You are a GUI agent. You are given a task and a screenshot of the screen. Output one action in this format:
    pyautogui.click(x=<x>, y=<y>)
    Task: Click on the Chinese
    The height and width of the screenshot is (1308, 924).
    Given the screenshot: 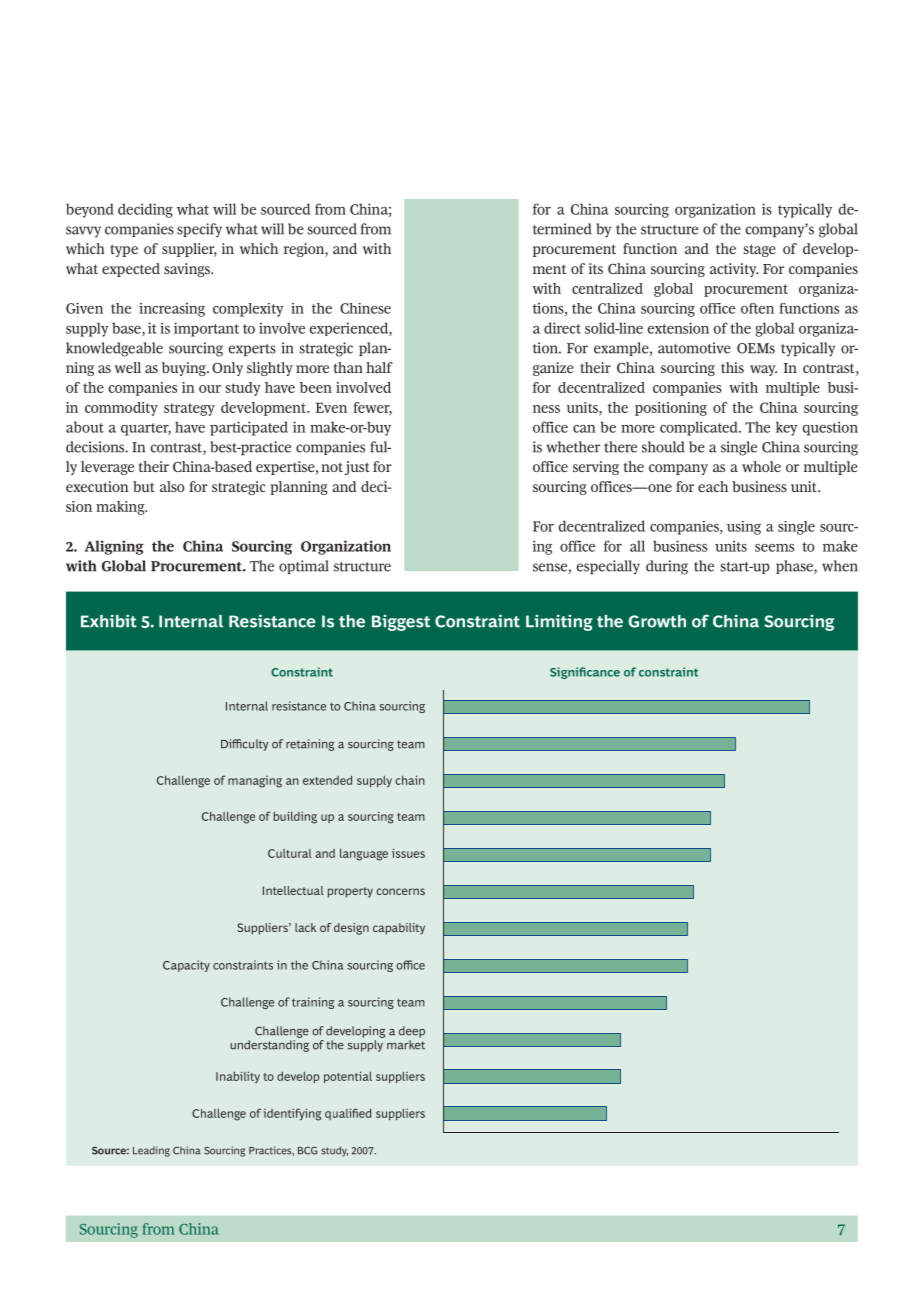 What is the action you would take?
    pyautogui.click(x=365, y=308)
